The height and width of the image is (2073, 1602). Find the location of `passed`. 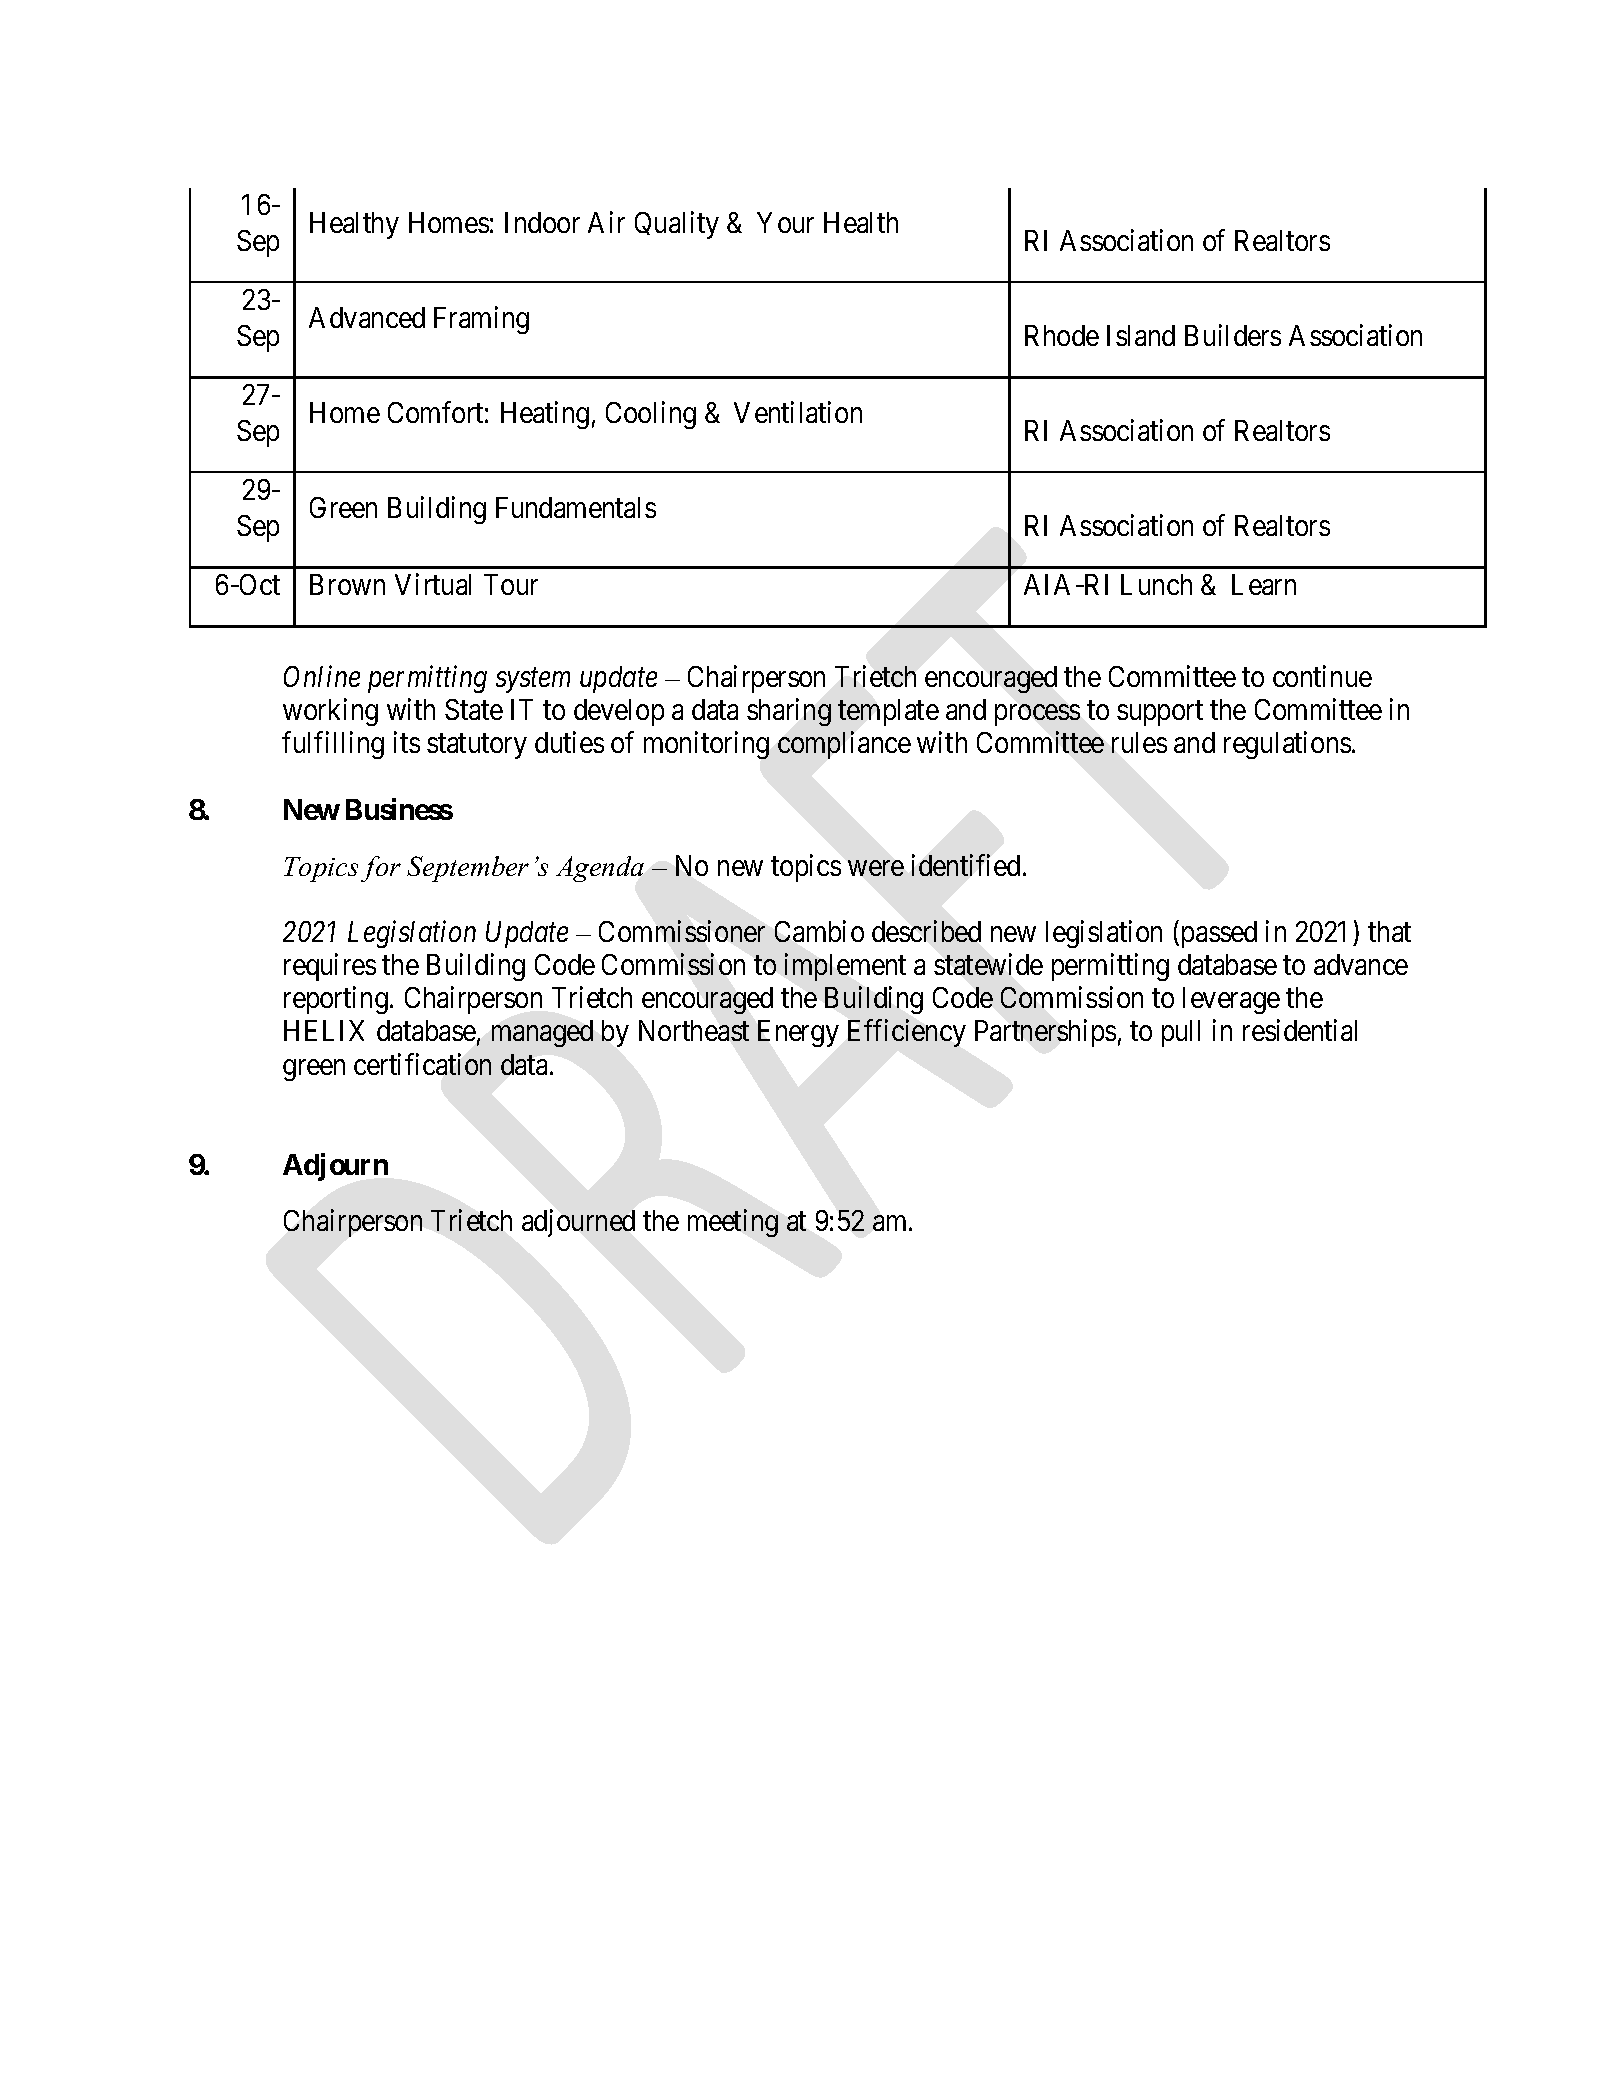

passed is located at coordinates (1219, 934).
